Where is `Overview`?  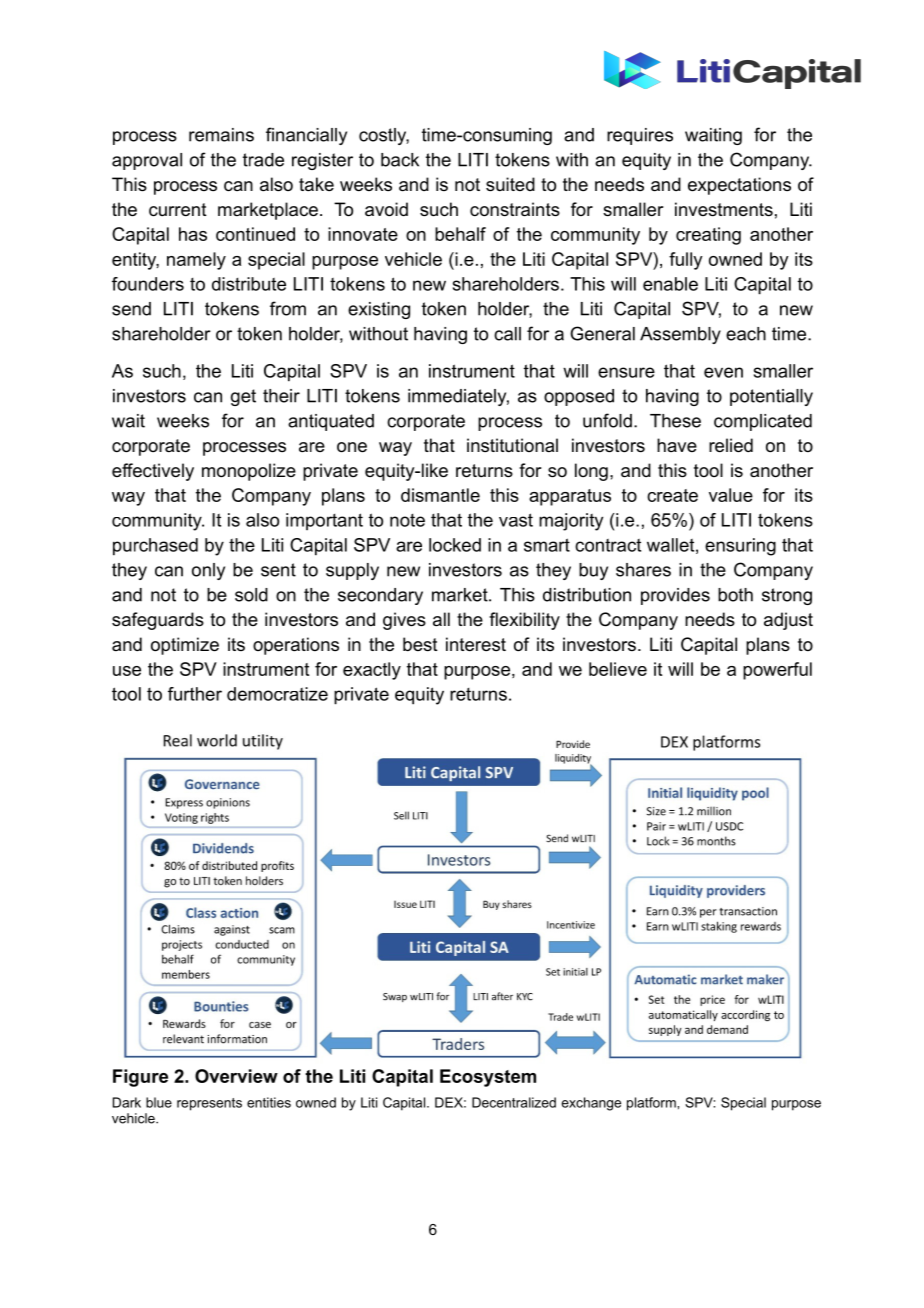
Overview is located at coordinates (236, 1076).
